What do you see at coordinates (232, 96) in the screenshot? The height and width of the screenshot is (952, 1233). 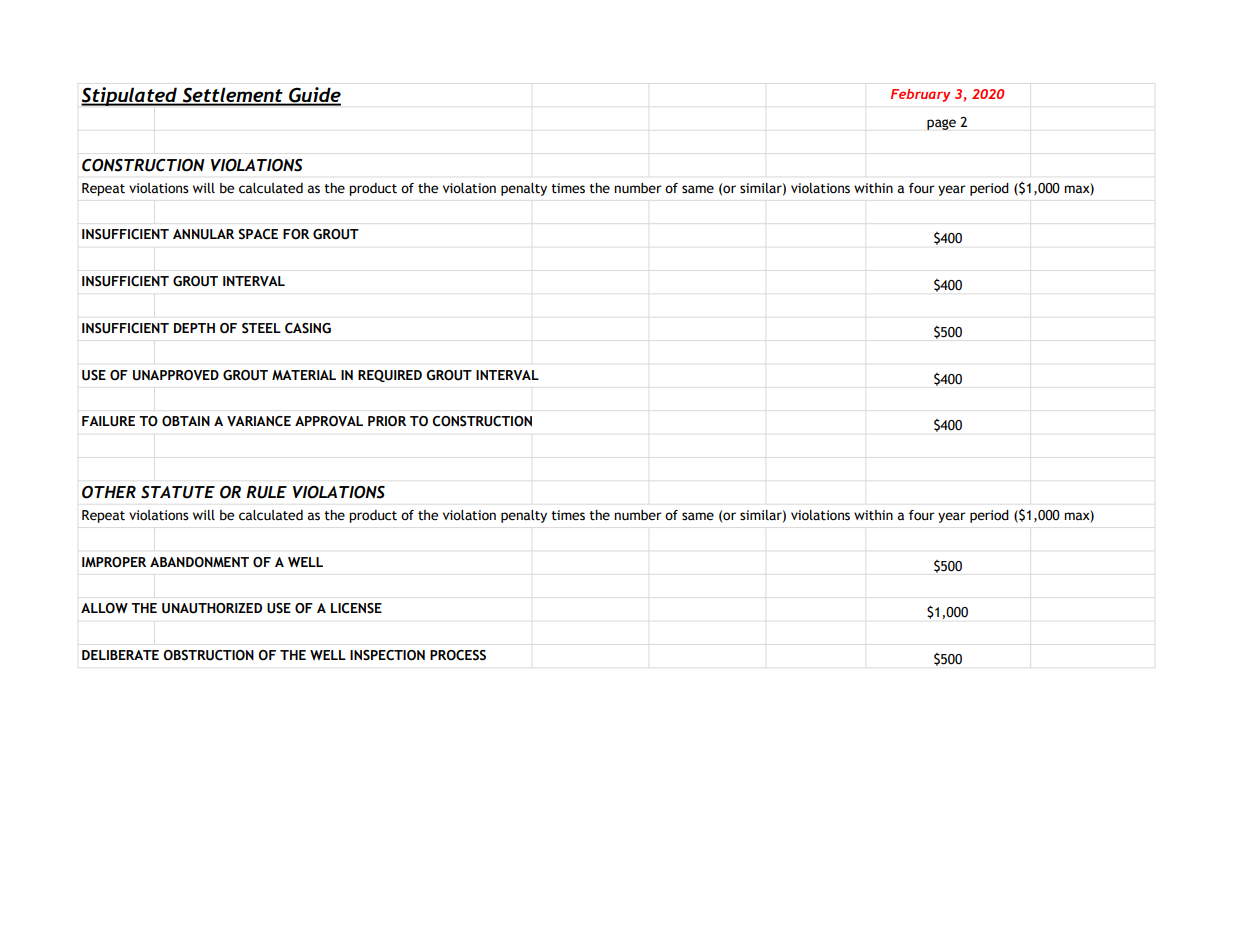 I see `Settlement` at bounding box center [232, 96].
